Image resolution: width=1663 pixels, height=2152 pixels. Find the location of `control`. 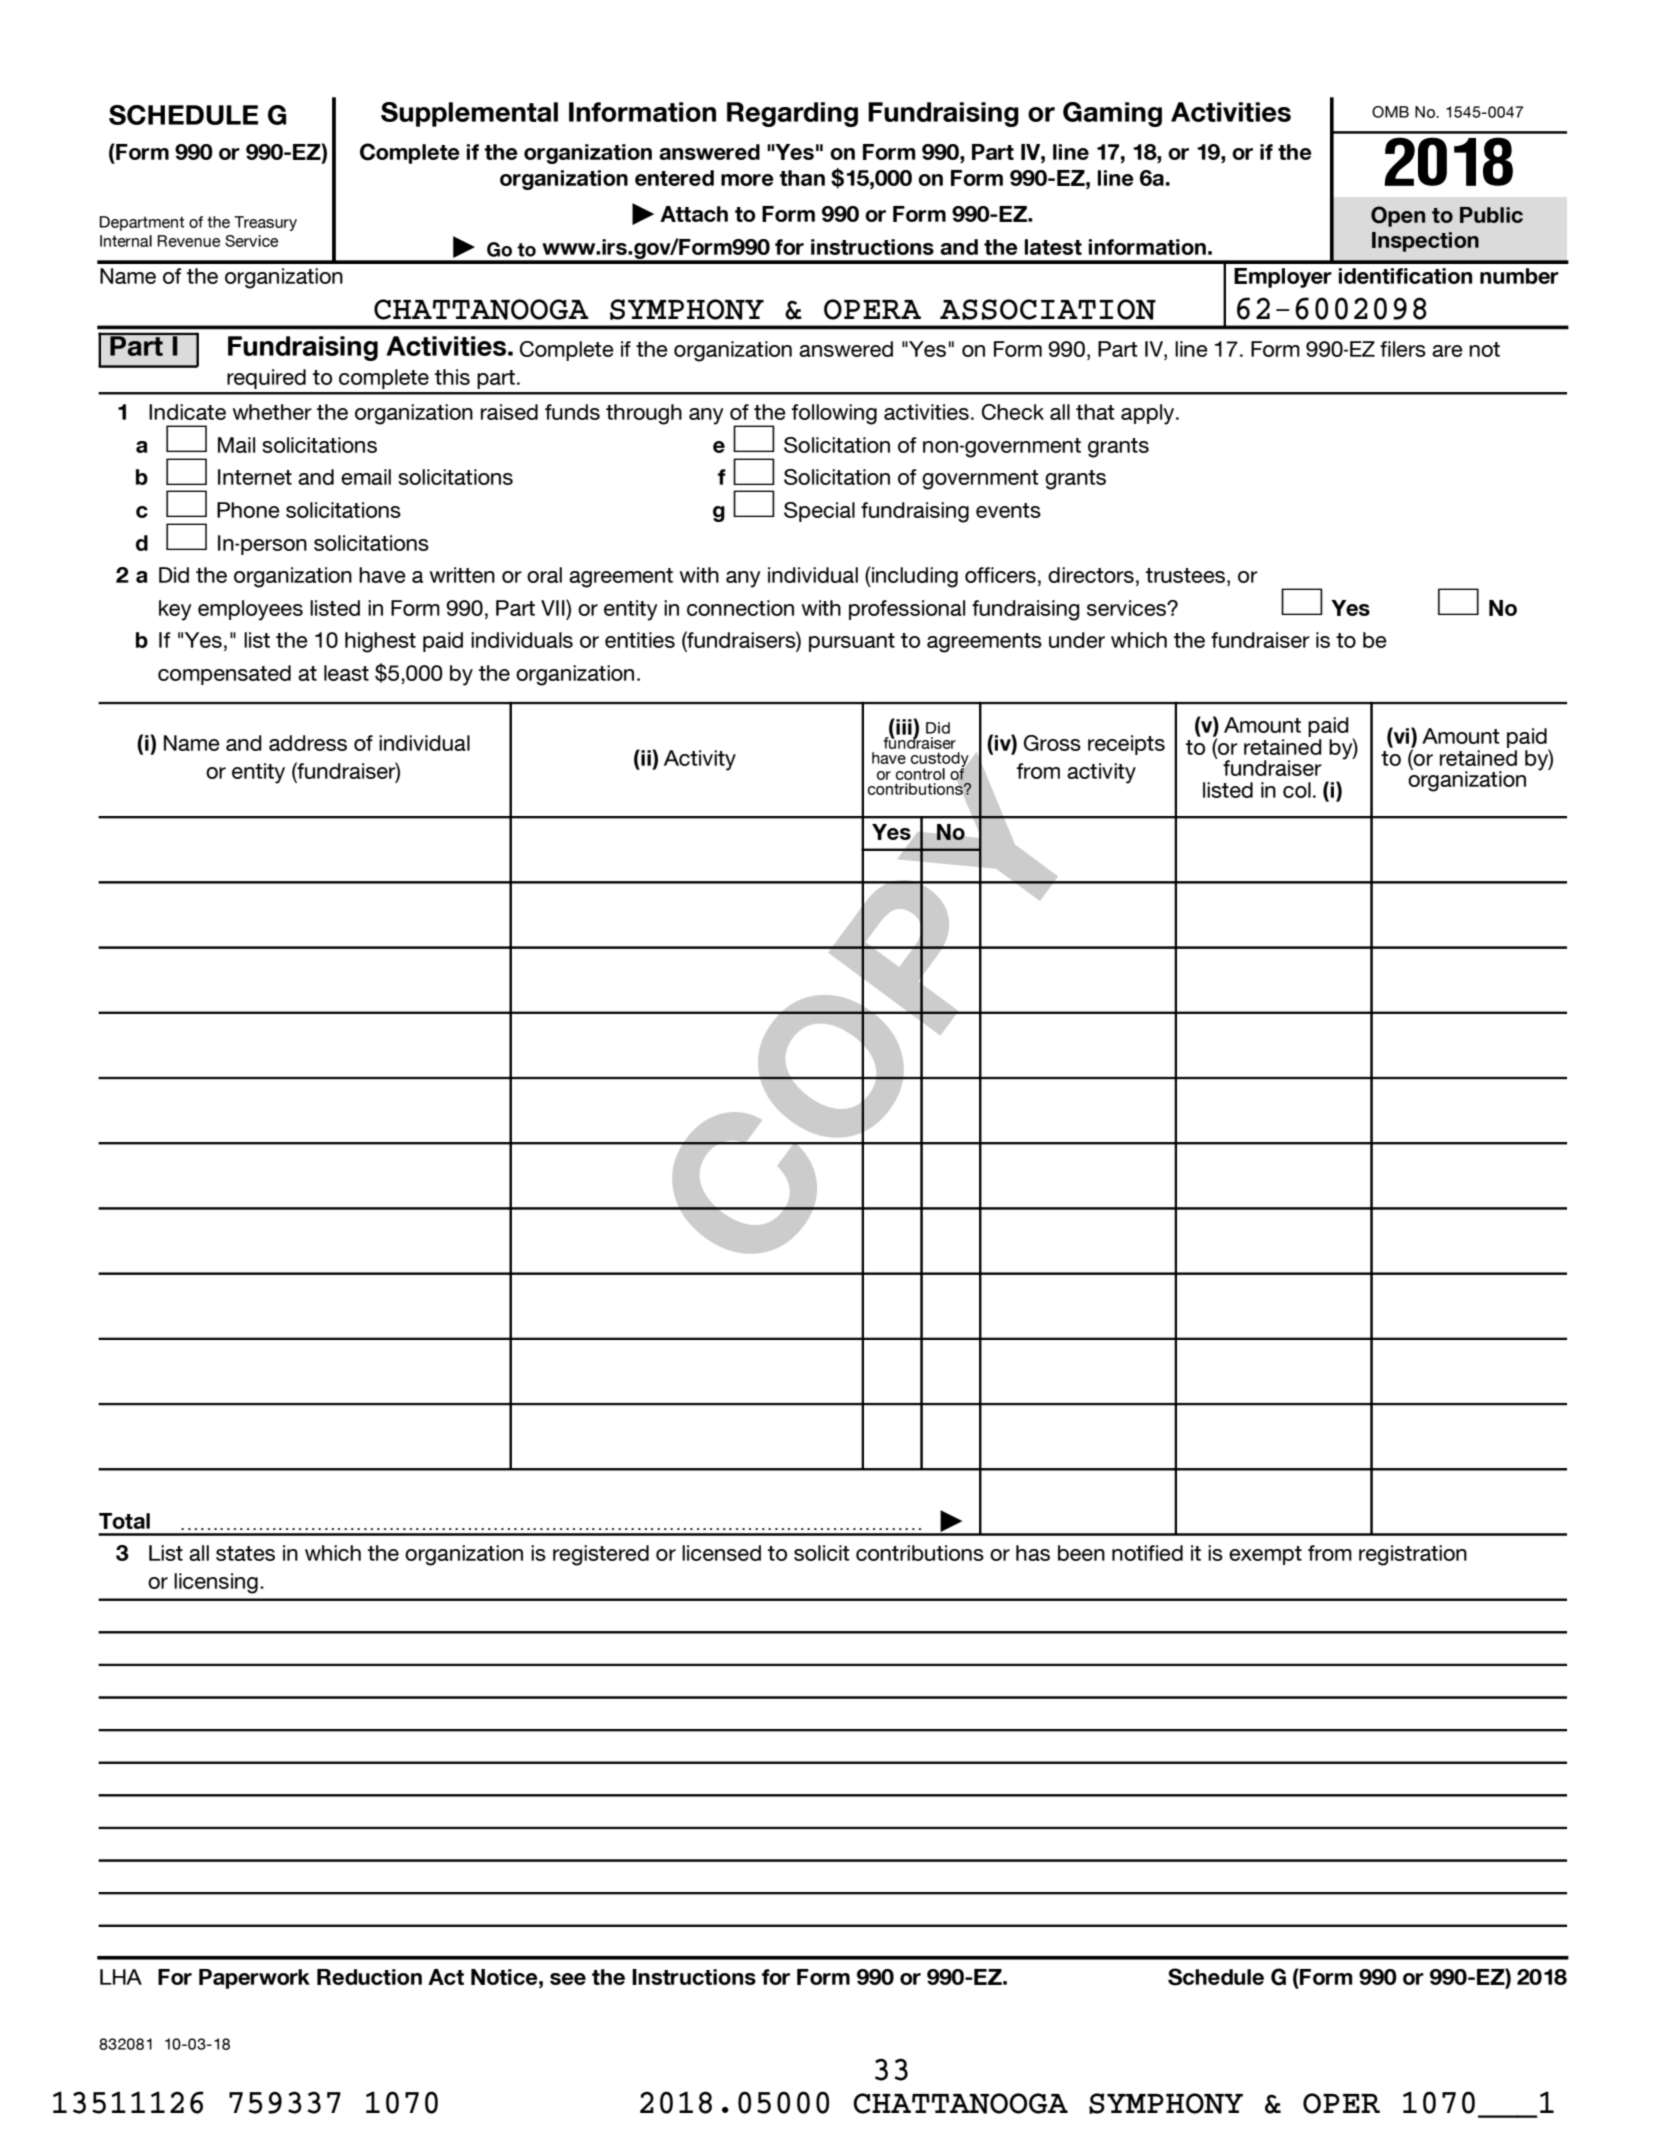

control is located at coordinates (920, 774).
